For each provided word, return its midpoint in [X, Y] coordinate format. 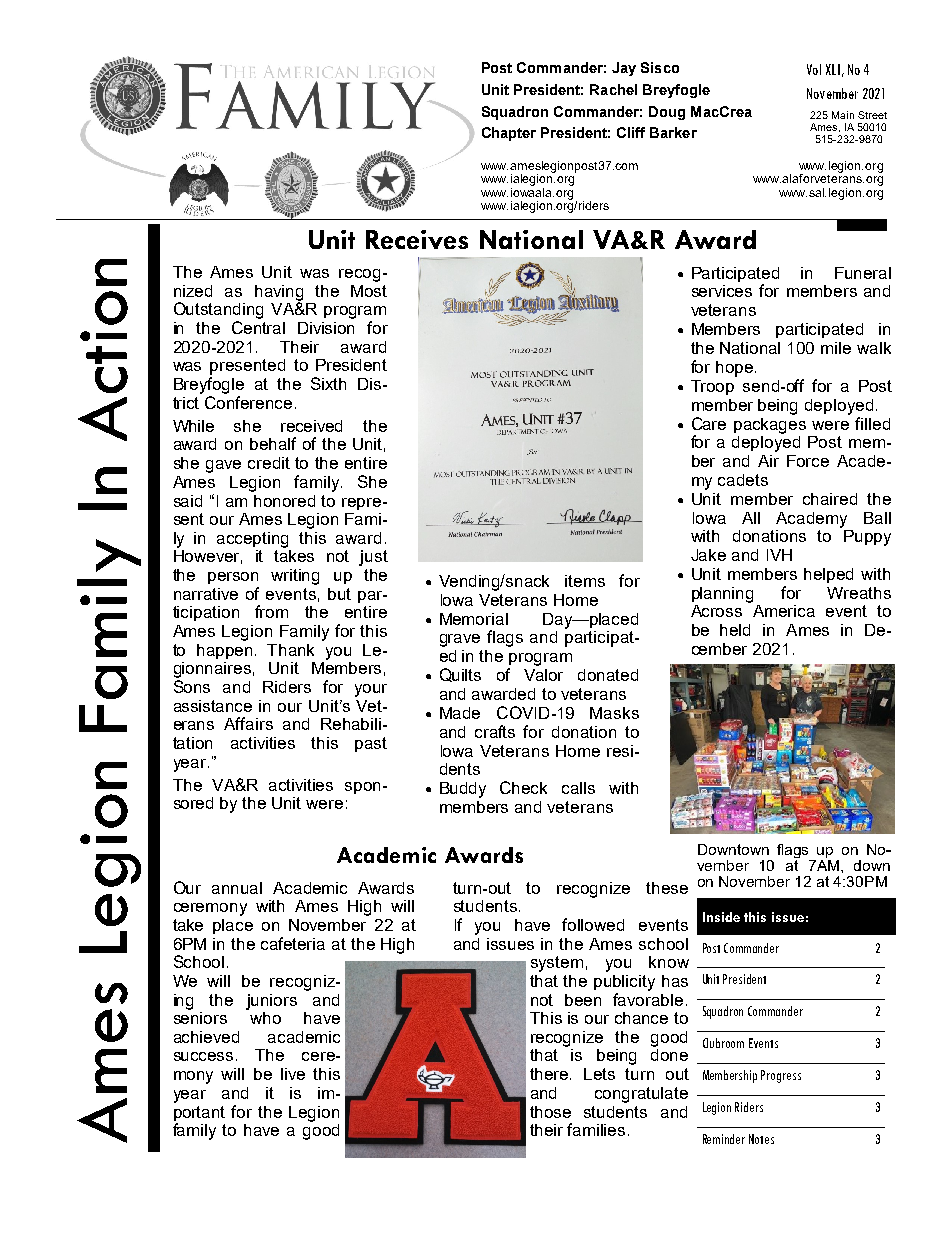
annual [237, 888]
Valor [543, 675]
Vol [814, 69]
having [279, 294]
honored [284, 501]
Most [369, 291]
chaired [830, 499]
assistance [213, 706]
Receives [417, 239]
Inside [721, 917]
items [585, 581]
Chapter [509, 134]
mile [836, 348]
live [293, 1074]
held [735, 630]
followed [593, 924]
